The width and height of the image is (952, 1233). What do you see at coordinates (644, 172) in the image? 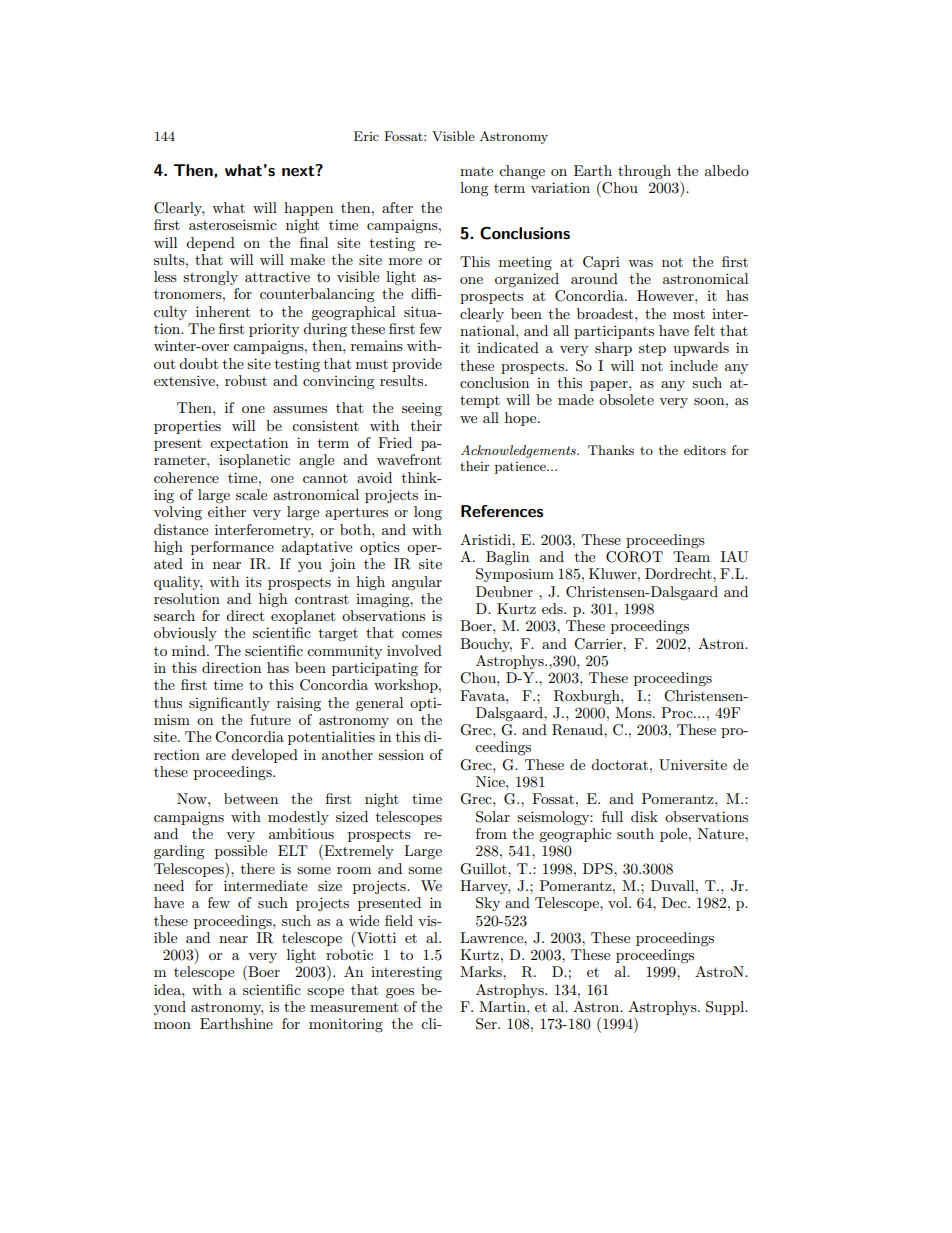
I see `through` at bounding box center [644, 172].
